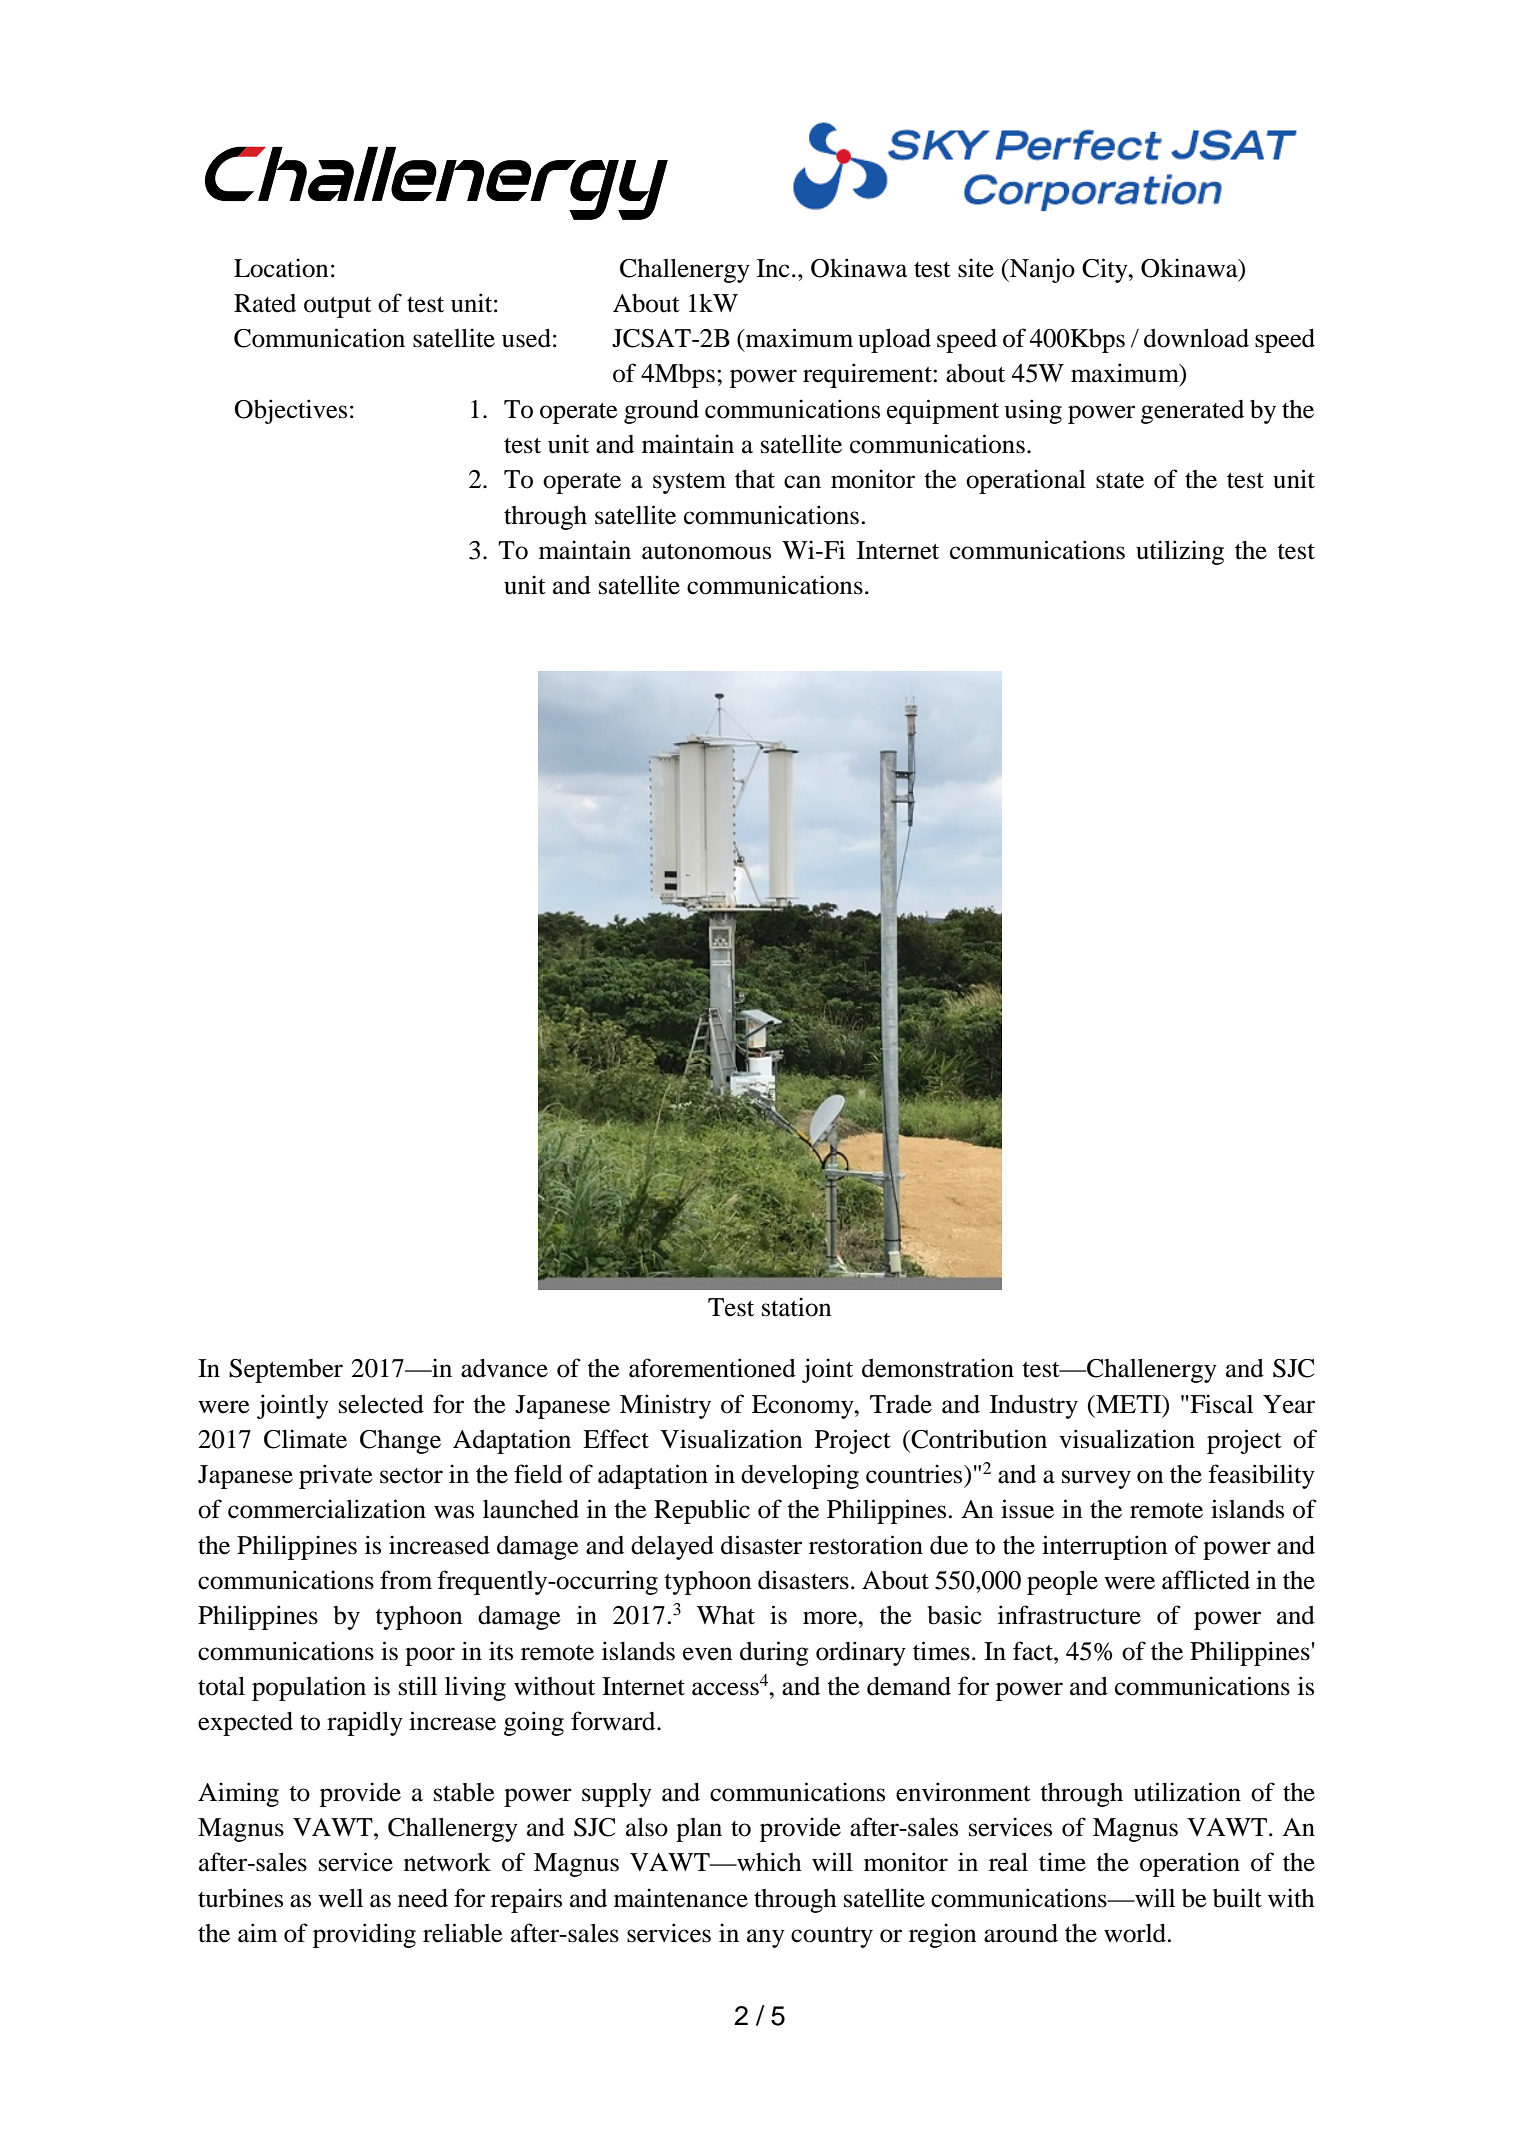 The image size is (1513, 2140). I want to click on output, so click(338, 307).
